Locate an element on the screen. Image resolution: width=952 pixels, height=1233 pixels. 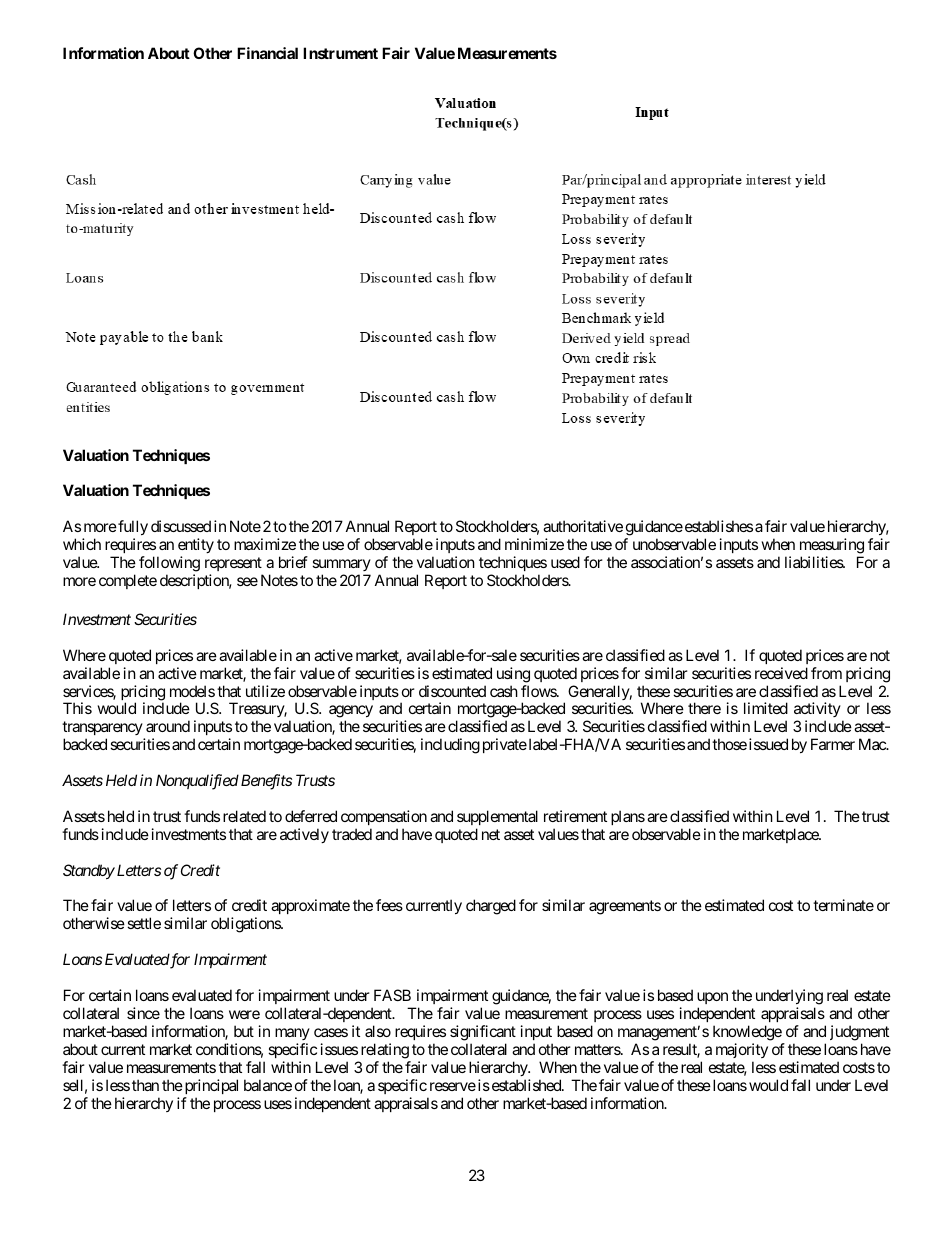
establishes is located at coordinates (717, 526).
